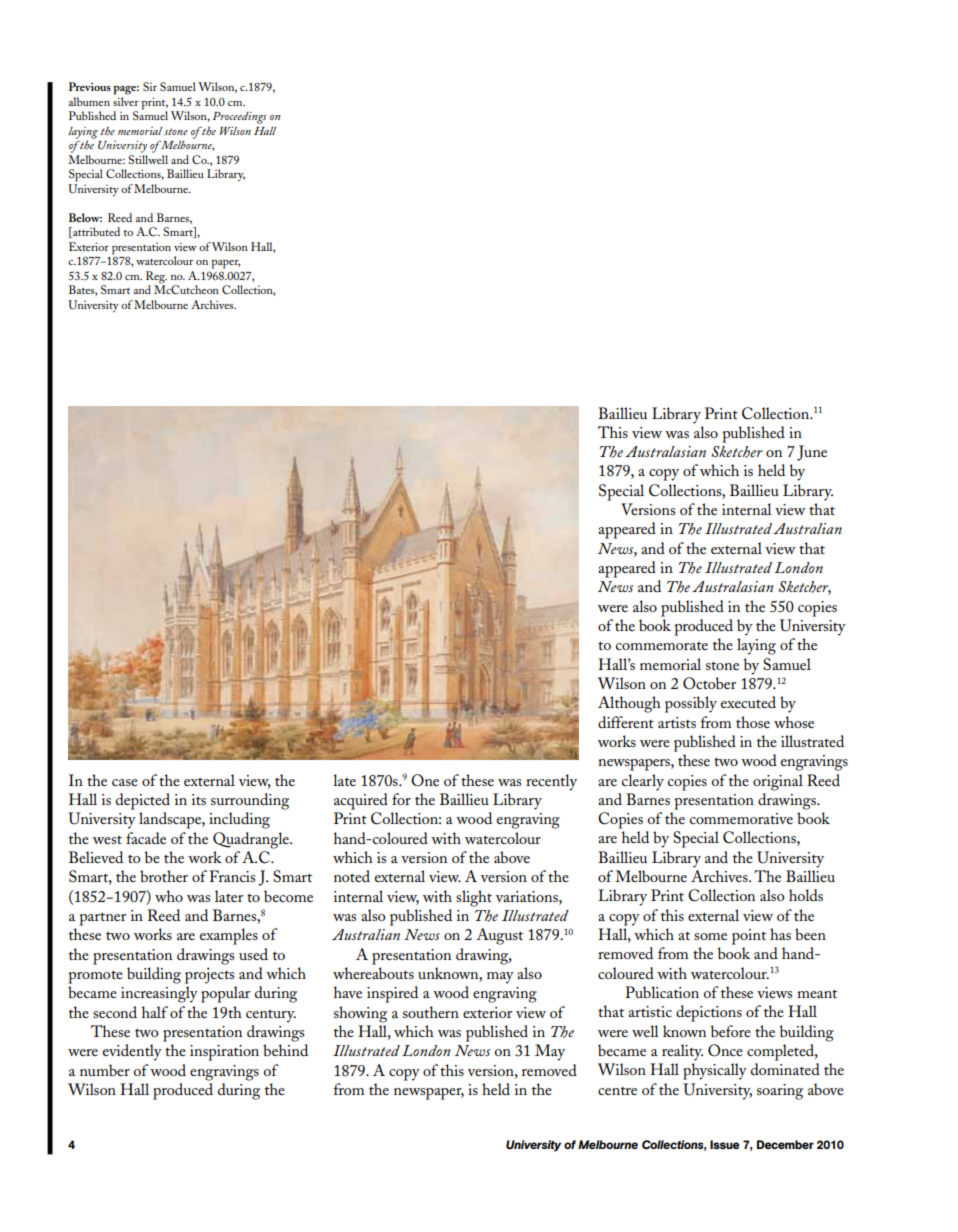  I want to click on Reg, so click(156, 278).
